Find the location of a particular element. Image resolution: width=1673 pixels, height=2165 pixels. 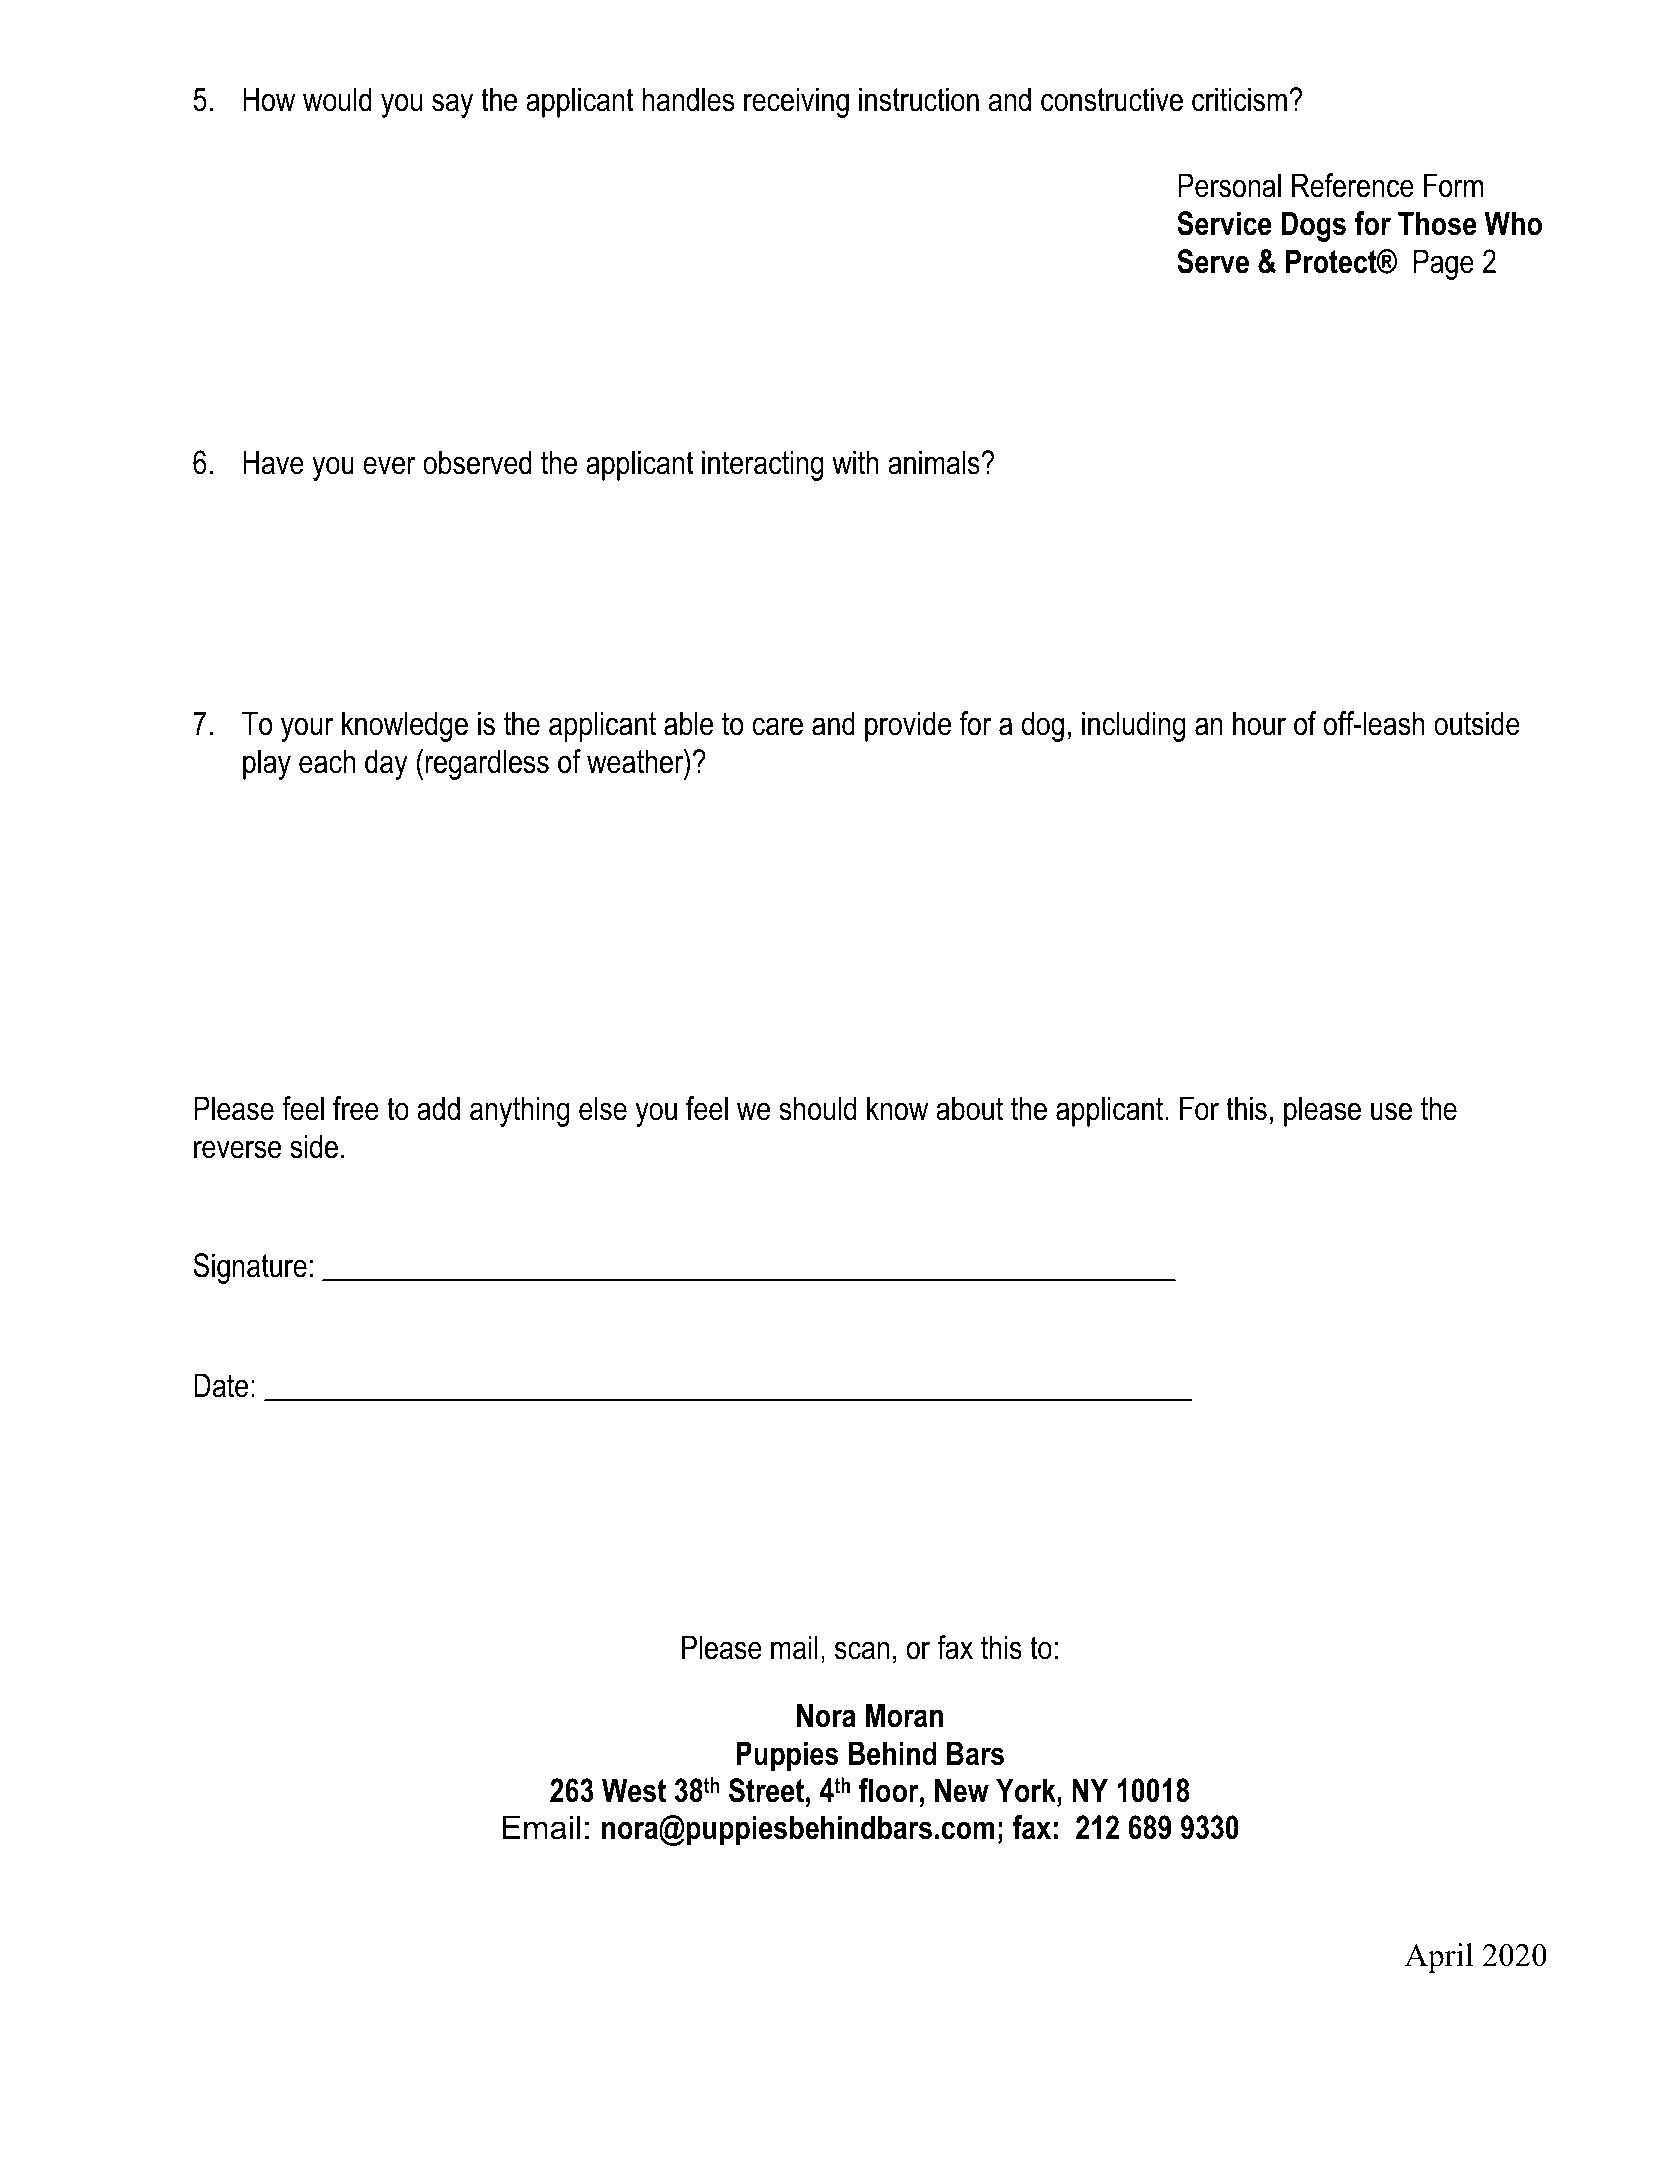

use is located at coordinates (1391, 1111).
